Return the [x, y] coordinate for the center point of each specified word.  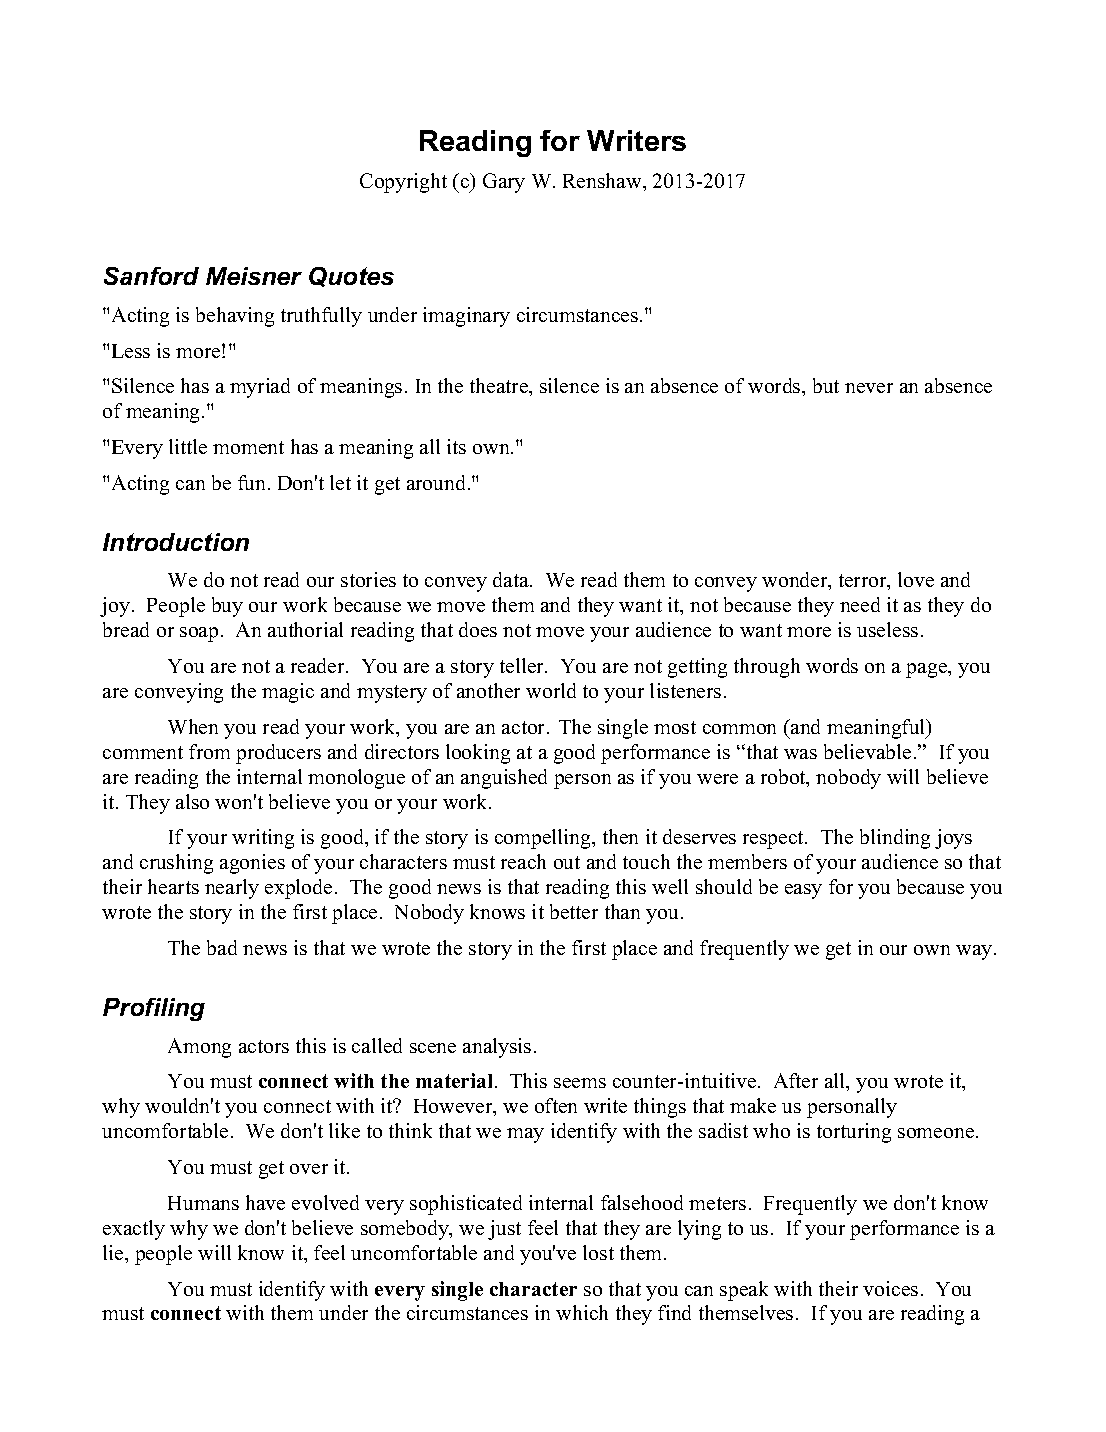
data [512, 579]
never [869, 388]
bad [222, 947]
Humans [203, 1203]
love [916, 579]
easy [803, 891]
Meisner [254, 276]
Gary [504, 183]
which [582, 1312]
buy [227, 607]
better [574, 911]
